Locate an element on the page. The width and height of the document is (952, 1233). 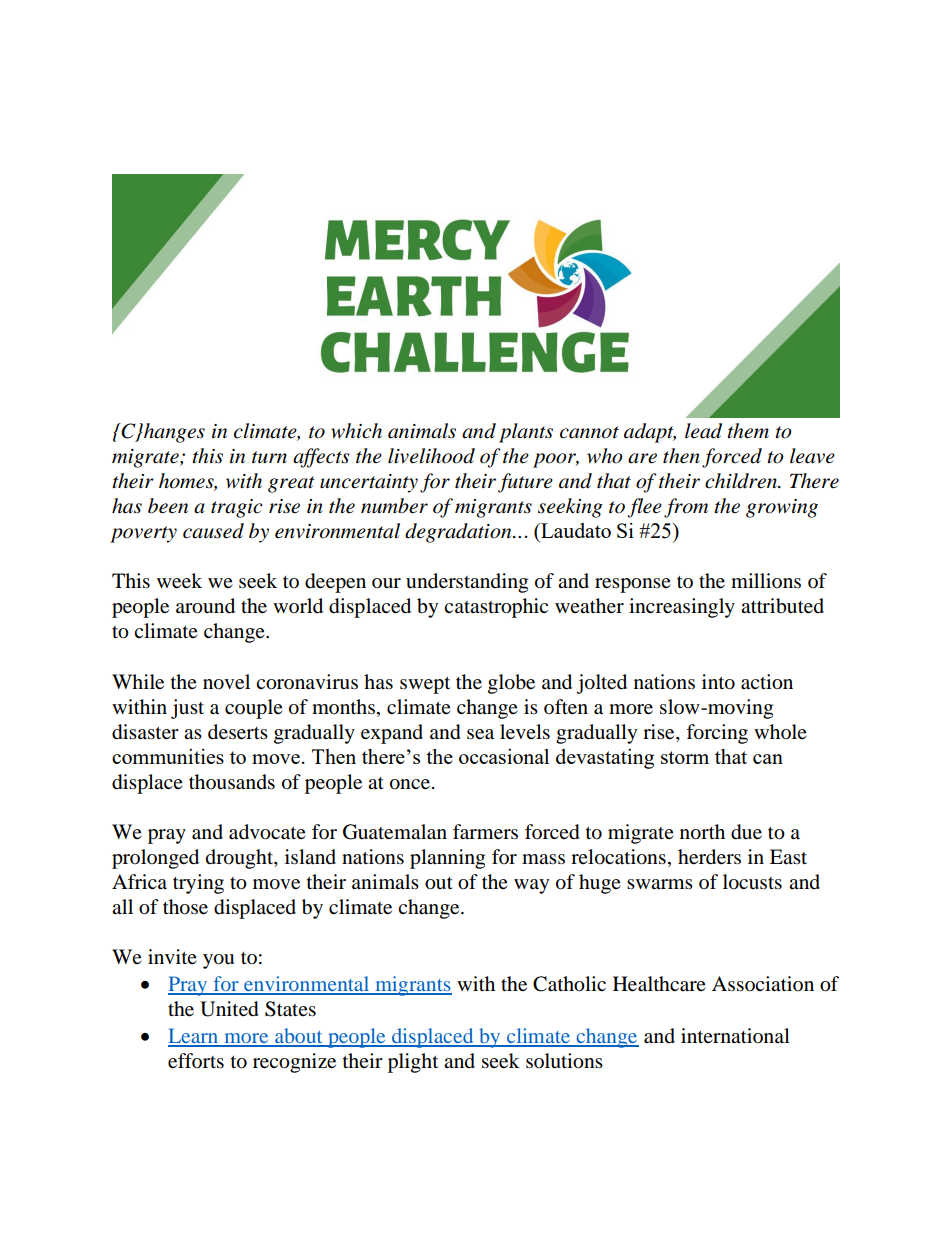
Learn is located at coordinates (194, 1037).
